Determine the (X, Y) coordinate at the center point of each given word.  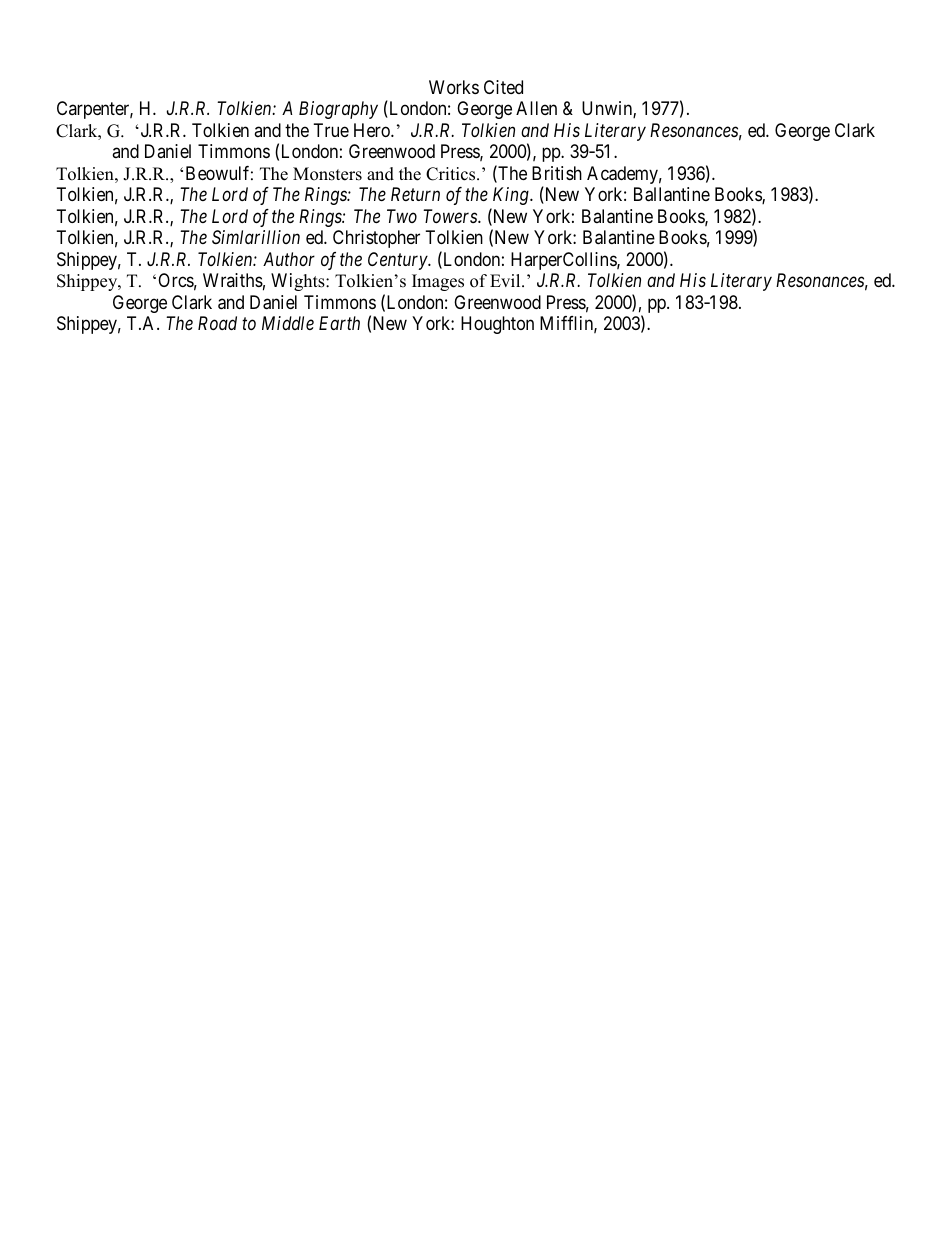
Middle (288, 323)
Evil (506, 280)
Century (398, 261)
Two (402, 216)
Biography (338, 110)
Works (454, 87)
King (512, 196)
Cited (503, 87)
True (331, 130)
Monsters (327, 174)
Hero (373, 130)
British (557, 173)
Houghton (497, 325)
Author (289, 259)
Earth (339, 323)
